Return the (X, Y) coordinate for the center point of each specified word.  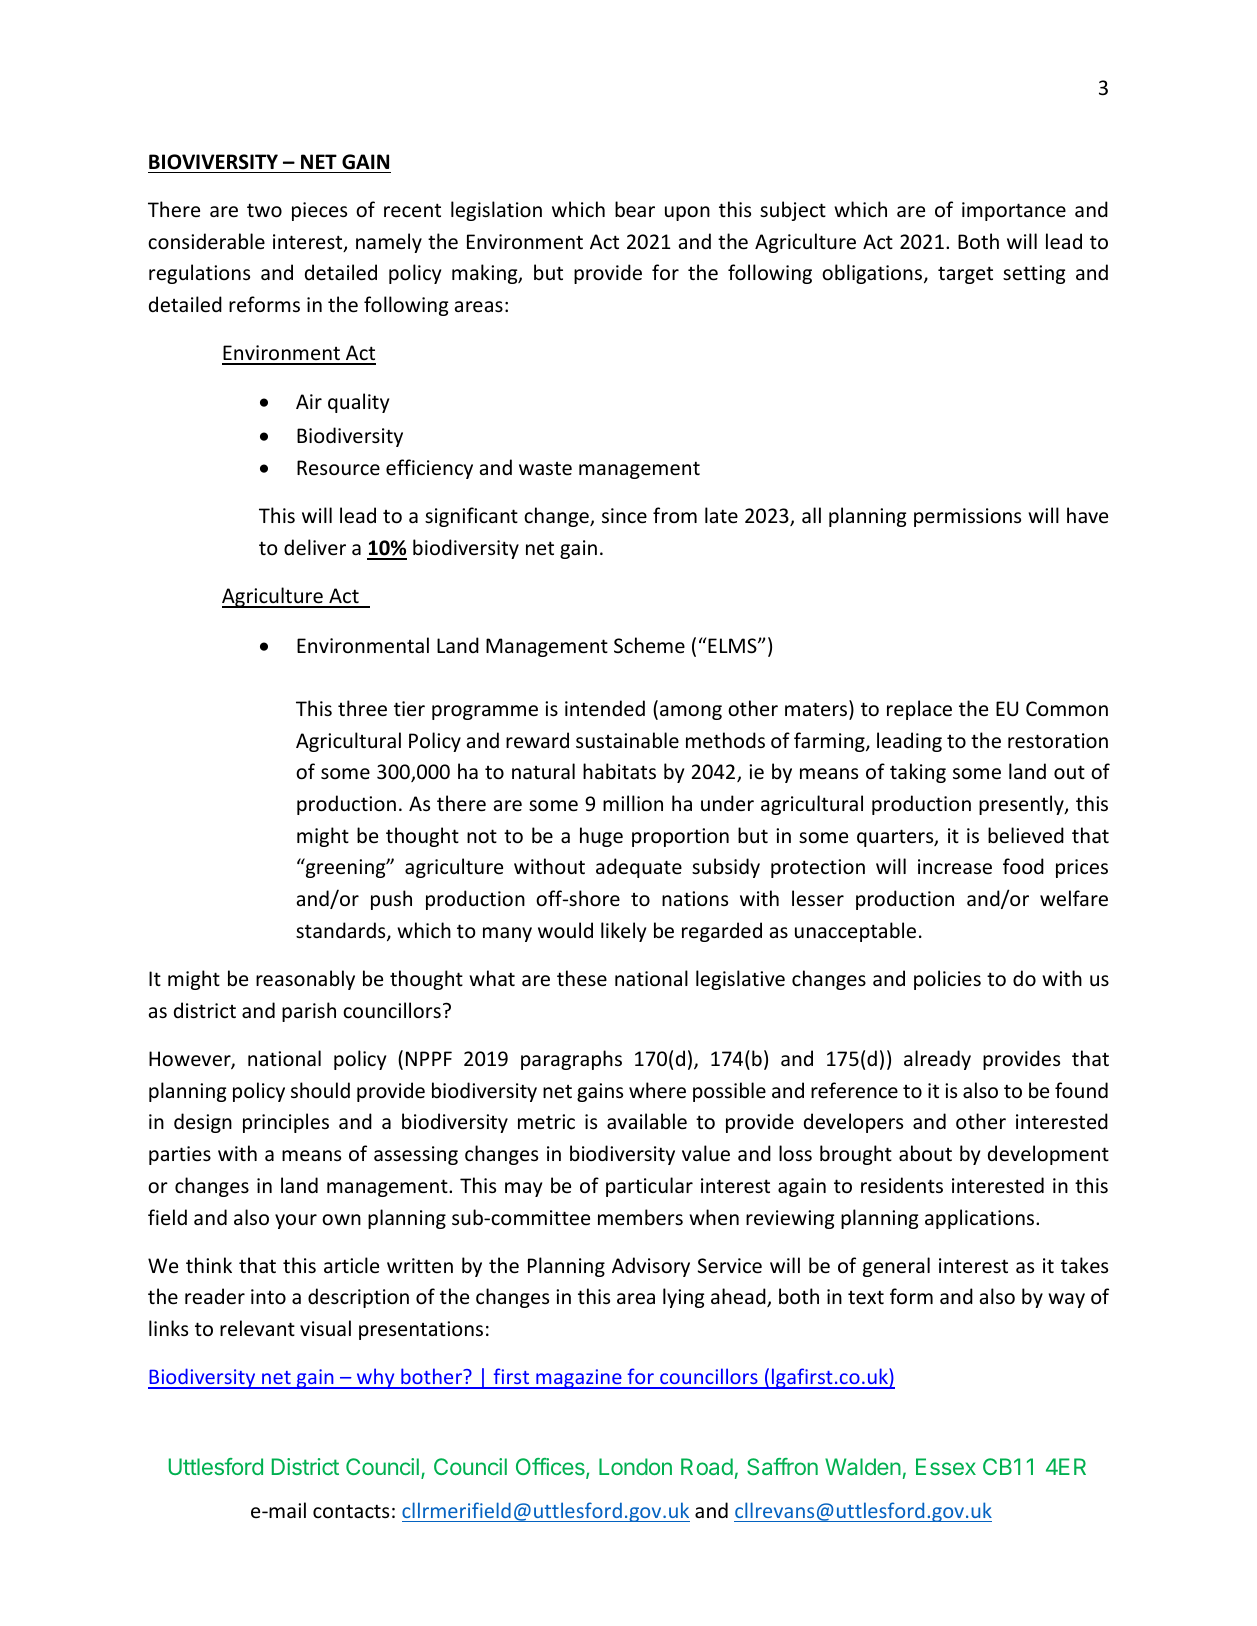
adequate (639, 868)
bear (635, 209)
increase (955, 867)
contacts (351, 1511)
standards (342, 931)
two (264, 210)
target (965, 275)
